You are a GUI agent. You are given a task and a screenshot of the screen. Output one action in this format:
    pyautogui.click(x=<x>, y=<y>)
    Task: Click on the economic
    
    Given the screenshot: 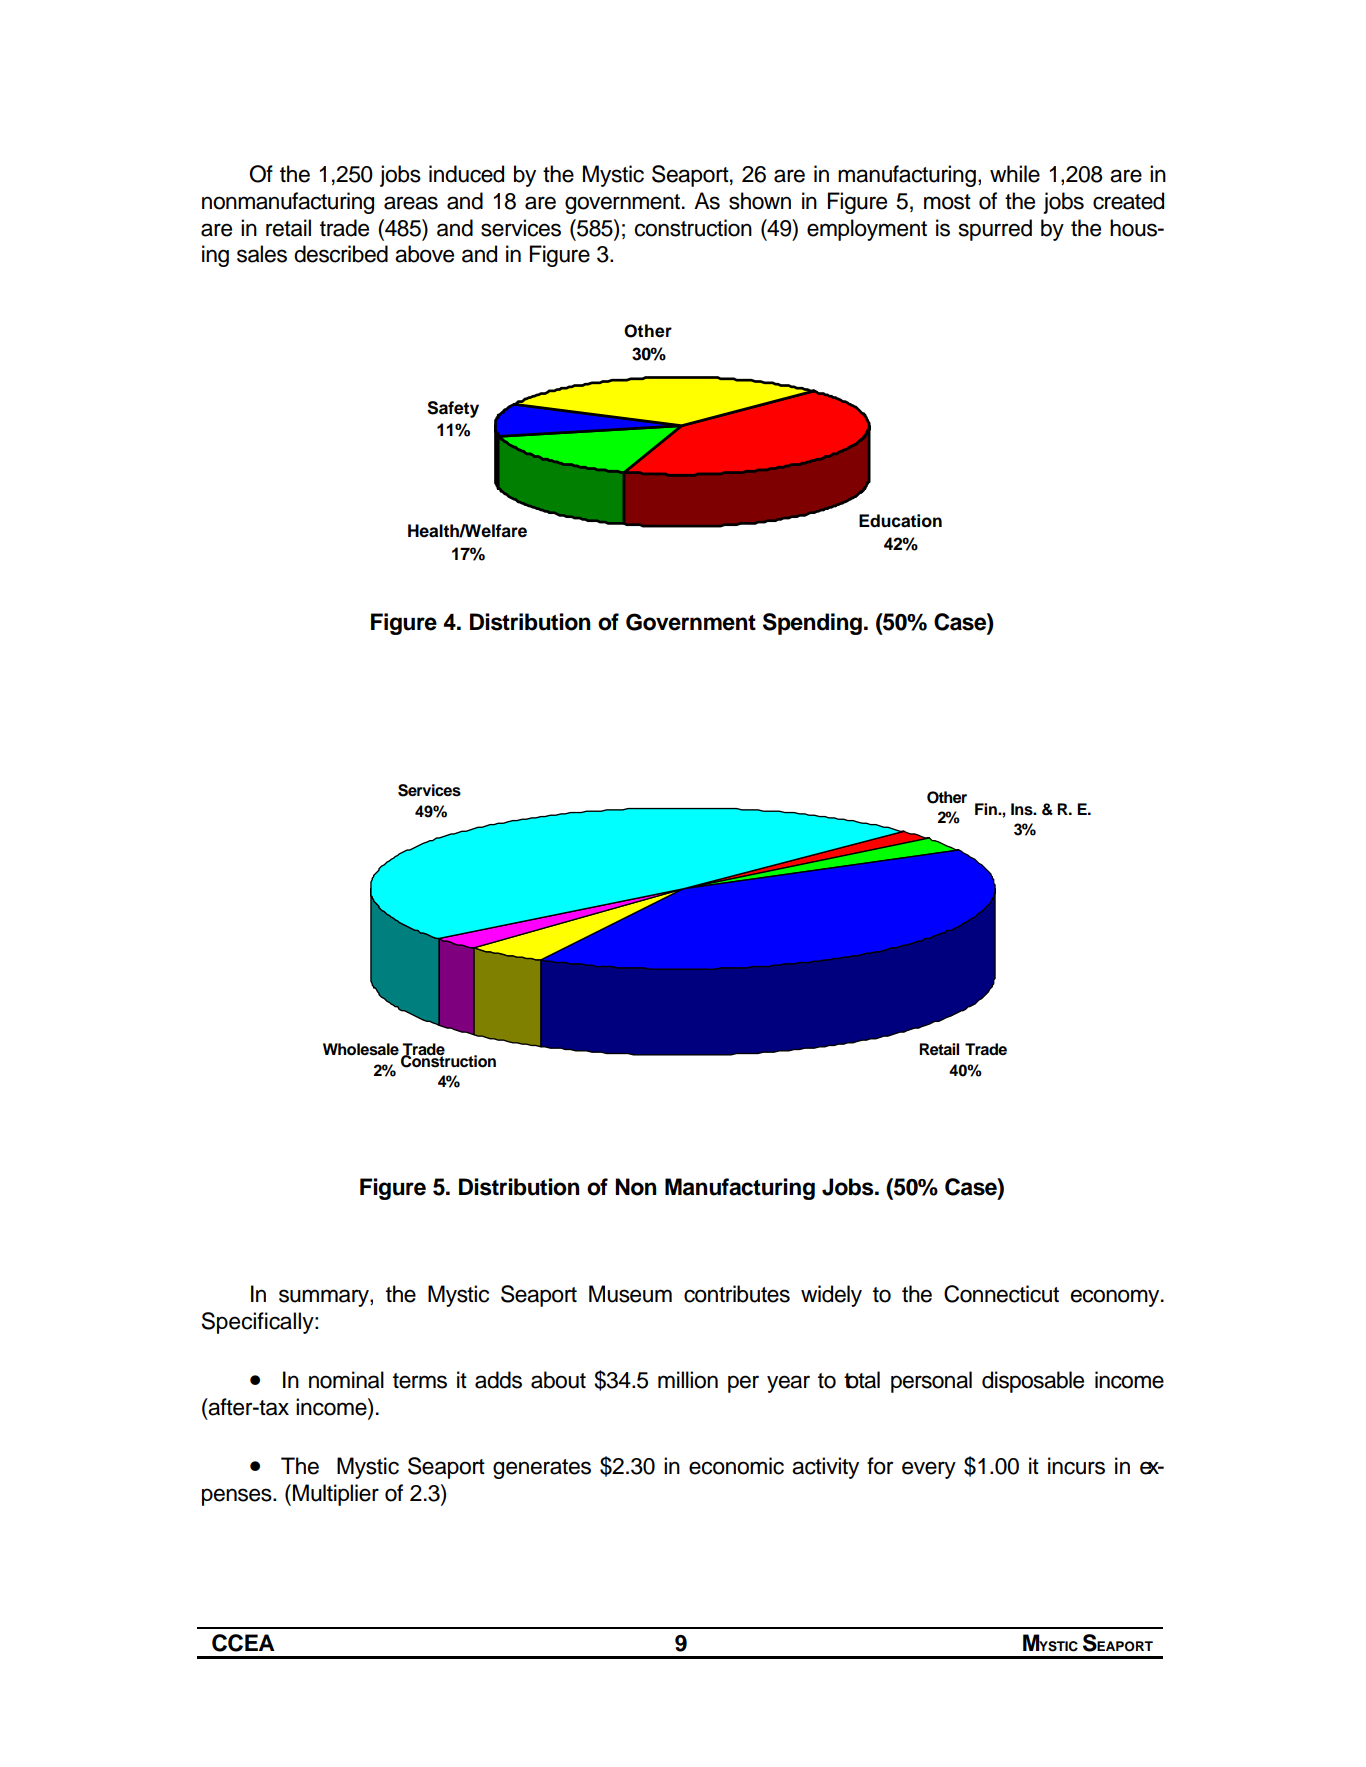 What is the action you would take?
    pyautogui.click(x=736, y=1466)
